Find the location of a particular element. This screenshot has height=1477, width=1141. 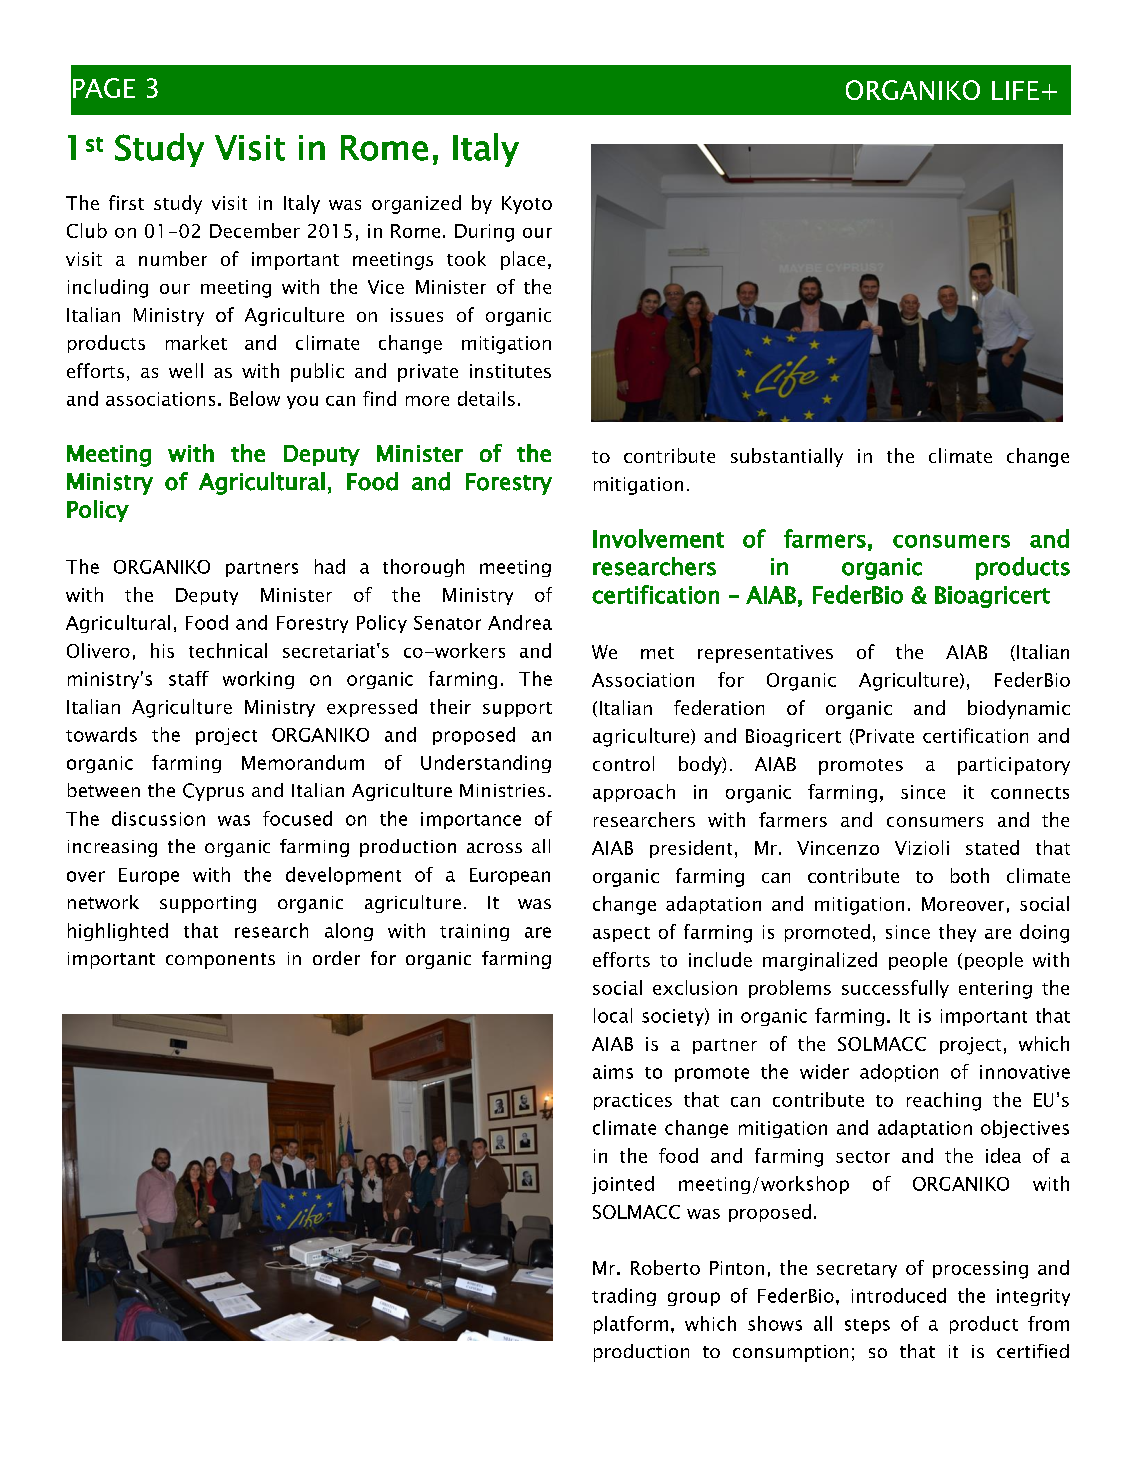

Kyoto is located at coordinates (527, 205).
